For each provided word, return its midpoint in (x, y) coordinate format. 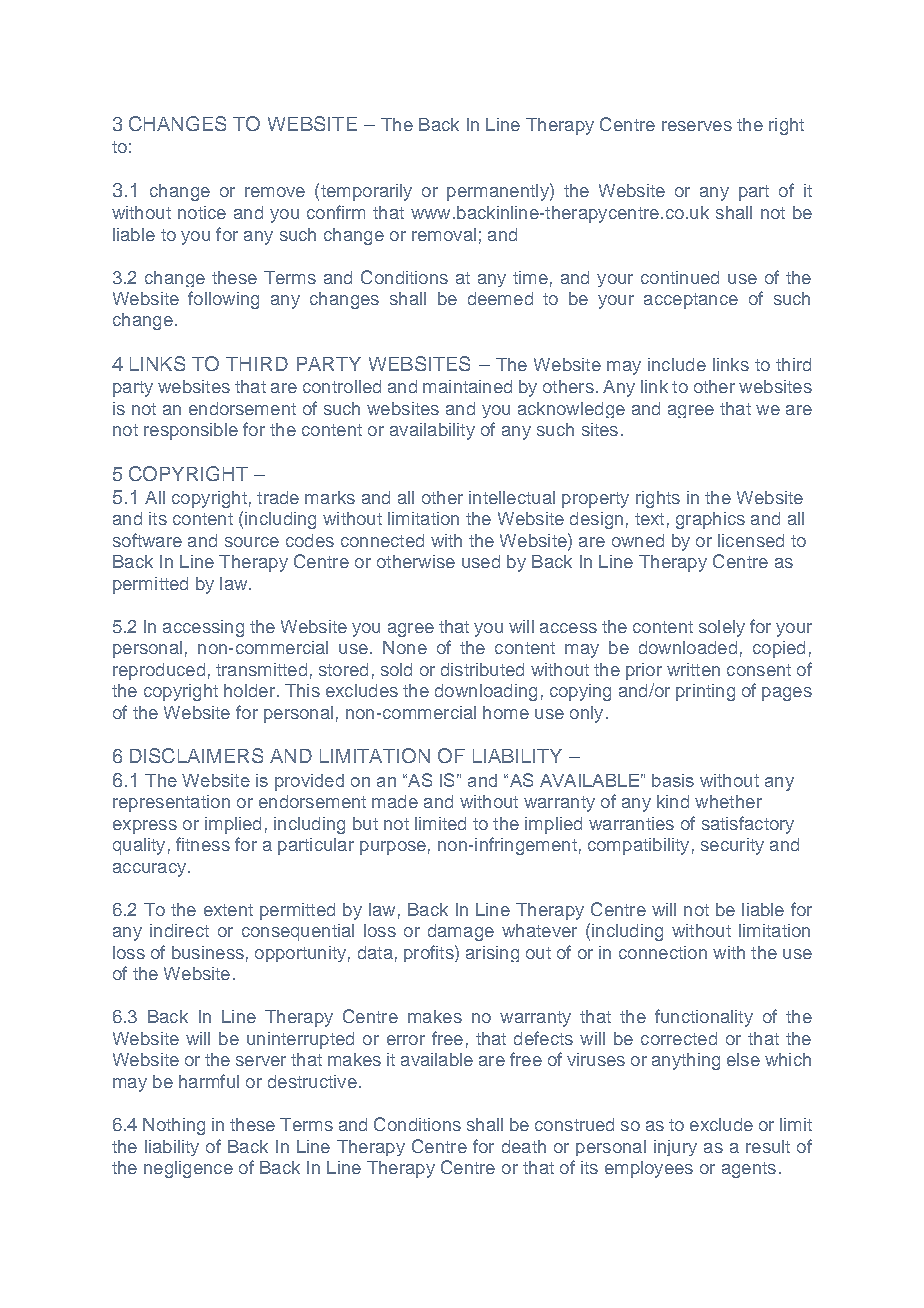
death (524, 1146)
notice (202, 212)
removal (444, 234)
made (395, 801)
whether (728, 801)
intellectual (512, 497)
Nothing (174, 1126)
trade (278, 497)
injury (675, 1148)
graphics (710, 520)
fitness (203, 844)
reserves (697, 126)
